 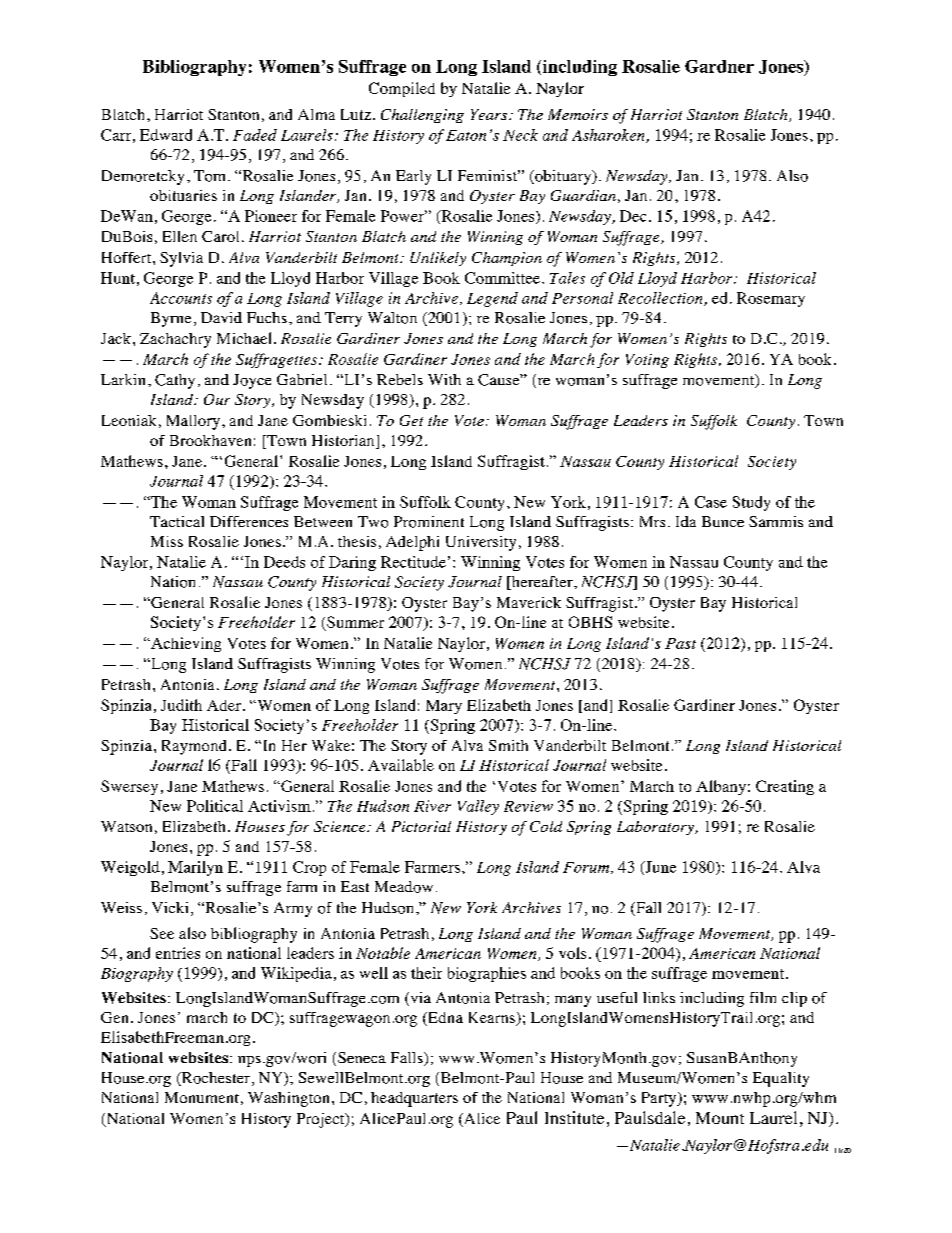 I want to click on Washington, so click(x=288, y=1099).
